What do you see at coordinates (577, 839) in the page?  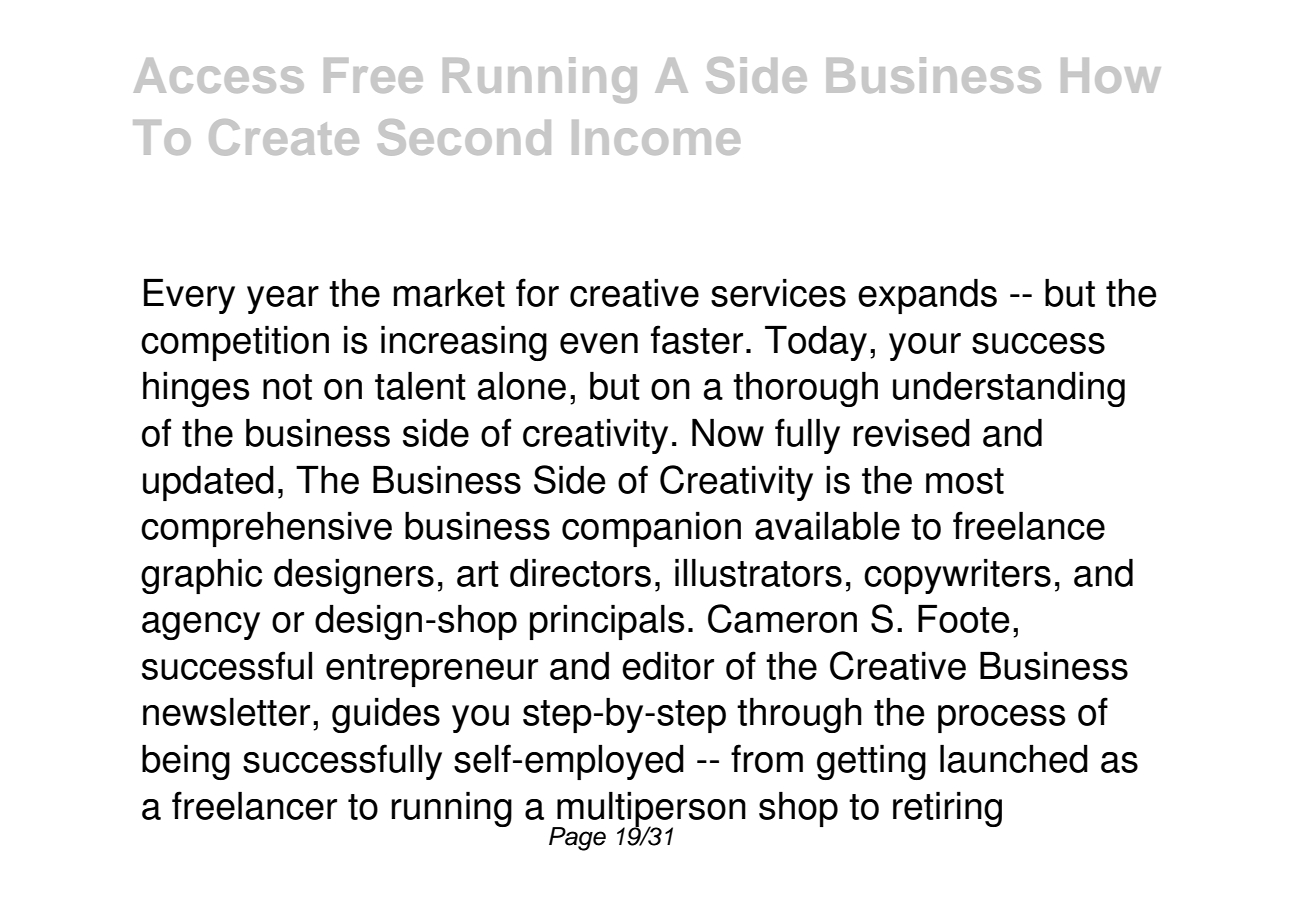 I see `Page` at bounding box center [577, 839].
